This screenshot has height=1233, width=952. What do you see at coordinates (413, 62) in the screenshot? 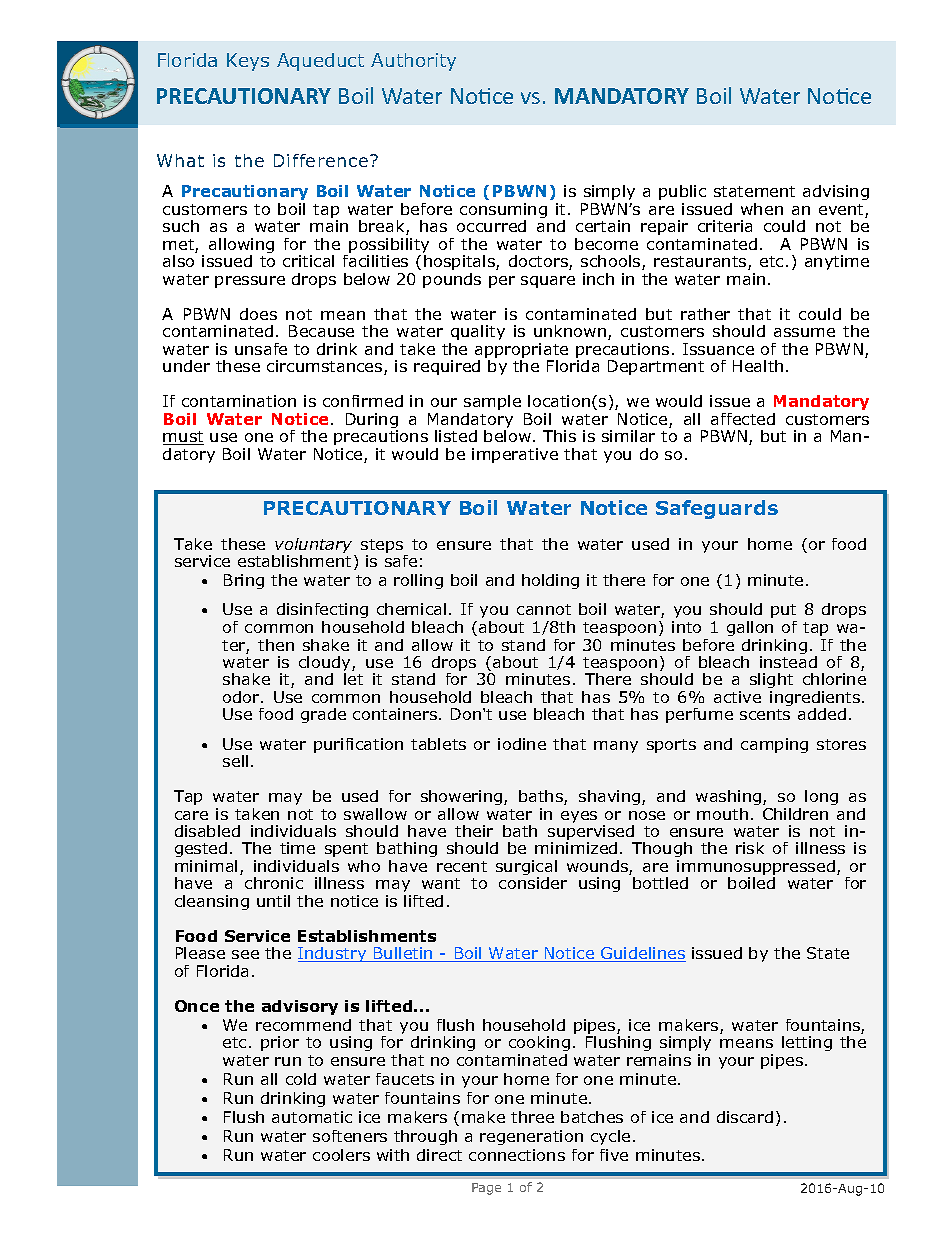
I see `Authority` at bounding box center [413, 62].
